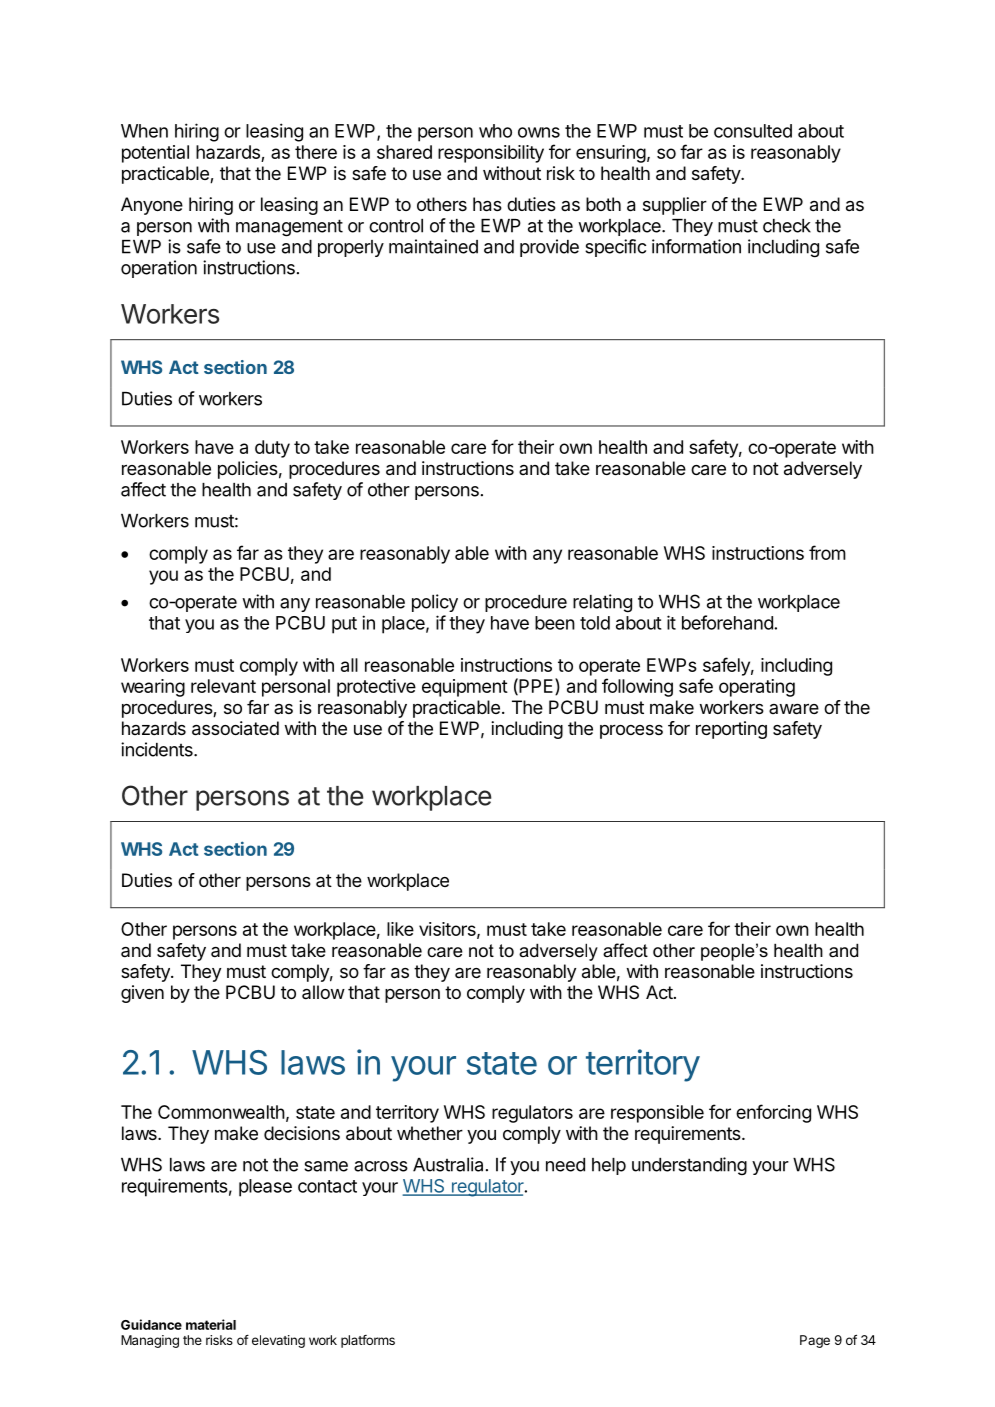 This page has width=995, height=1407. I want to click on enforcing, so click(773, 1113).
